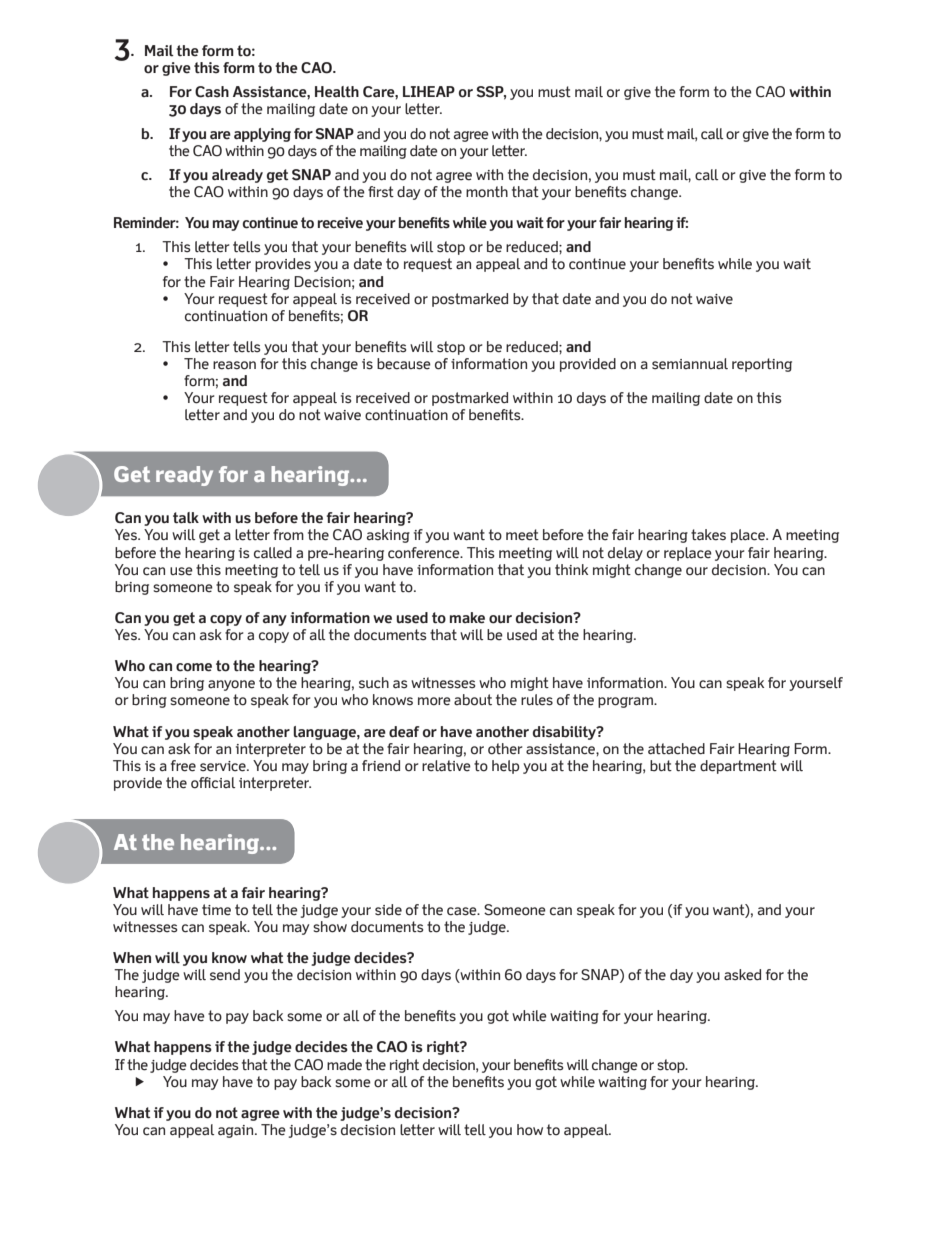 This screenshot has height=1233, width=952. Describe the element at coordinates (213, 783) in the screenshot. I see `official` at that location.
